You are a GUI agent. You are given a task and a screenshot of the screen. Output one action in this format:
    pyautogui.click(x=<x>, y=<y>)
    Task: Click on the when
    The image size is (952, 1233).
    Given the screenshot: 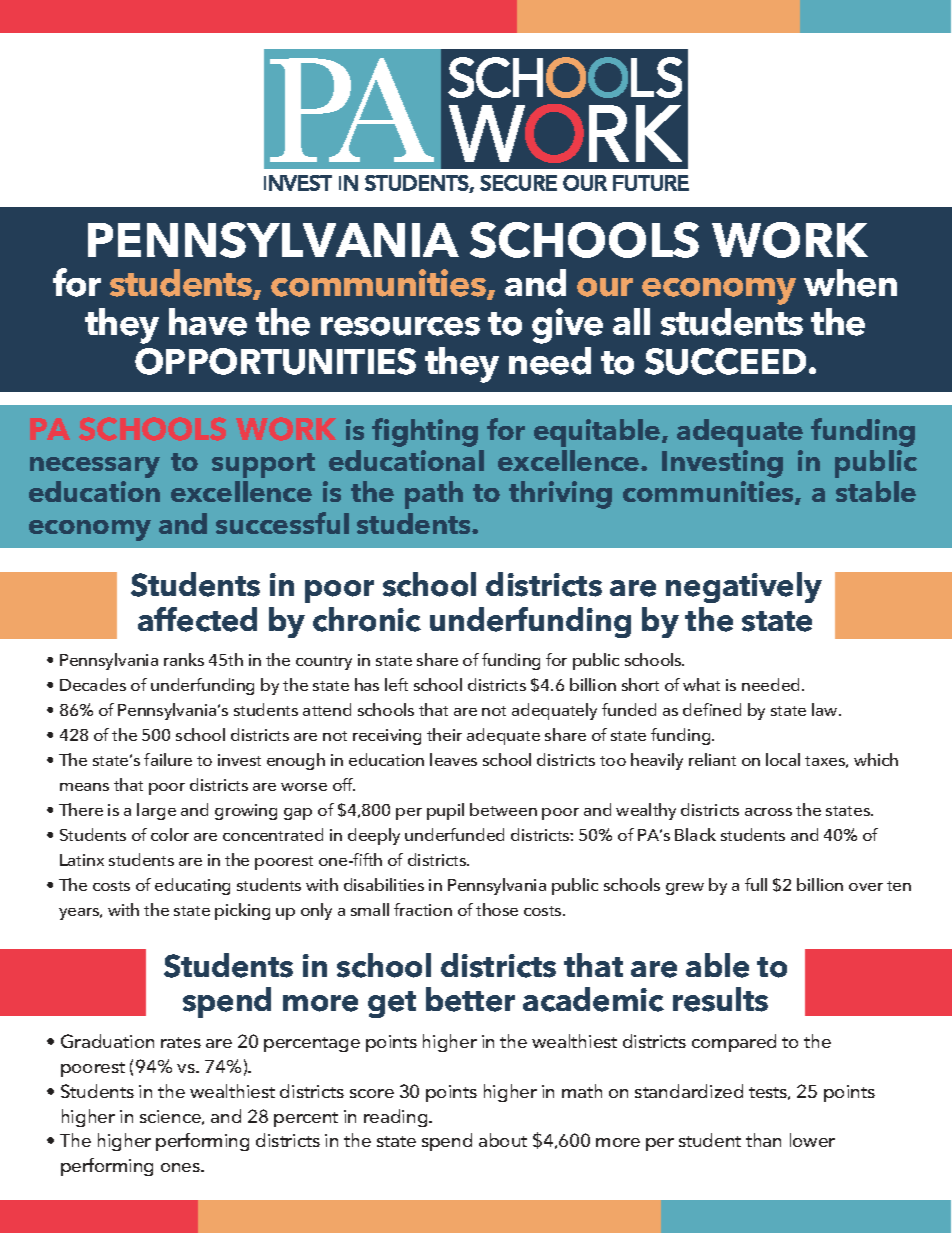 What is the action you would take?
    pyautogui.click(x=850, y=283)
